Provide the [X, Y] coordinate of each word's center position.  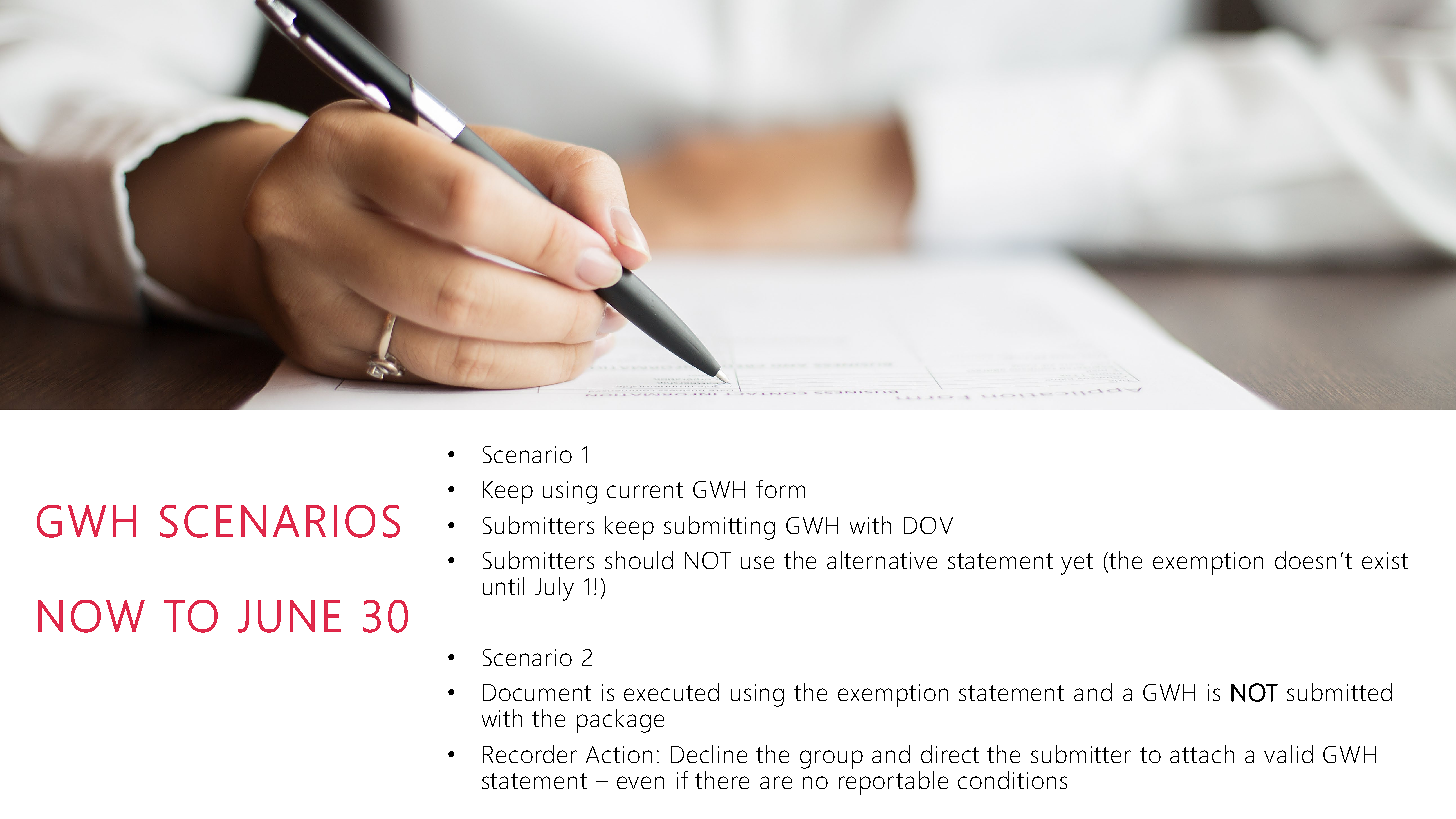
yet [1077, 564]
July [554, 589]
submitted [1339, 692]
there [722, 780]
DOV [928, 525]
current [645, 490]
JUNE [289, 616]
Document [537, 692]
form [780, 489]
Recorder [530, 754]
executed [671, 692]
